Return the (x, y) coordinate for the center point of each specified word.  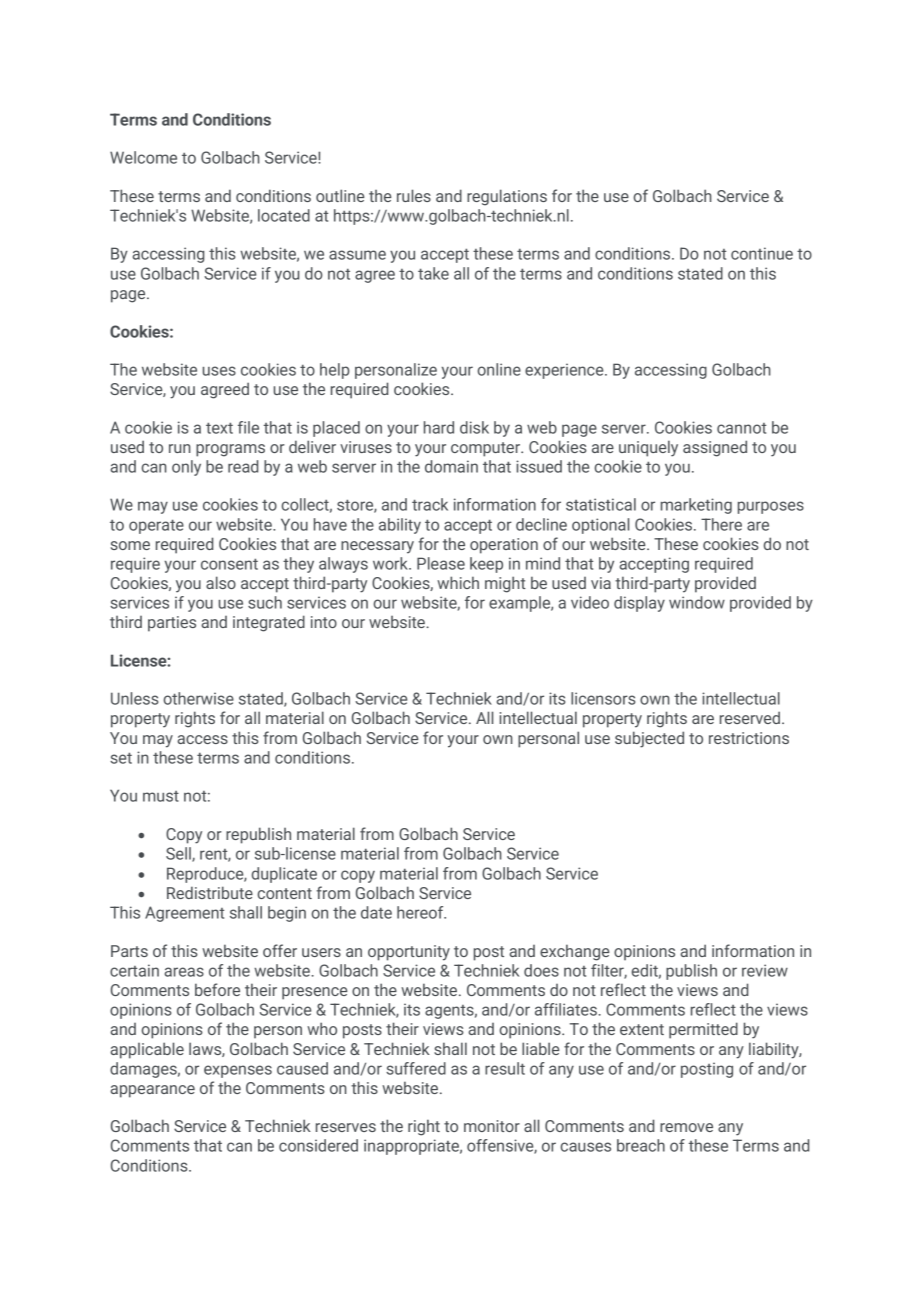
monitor (492, 1126)
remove (686, 1127)
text (219, 428)
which (458, 582)
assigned (715, 448)
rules (414, 195)
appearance (152, 1091)
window (697, 602)
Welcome (143, 157)
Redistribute (210, 892)
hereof (421, 912)
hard (439, 427)
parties (172, 624)
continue (762, 253)
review (765, 970)
